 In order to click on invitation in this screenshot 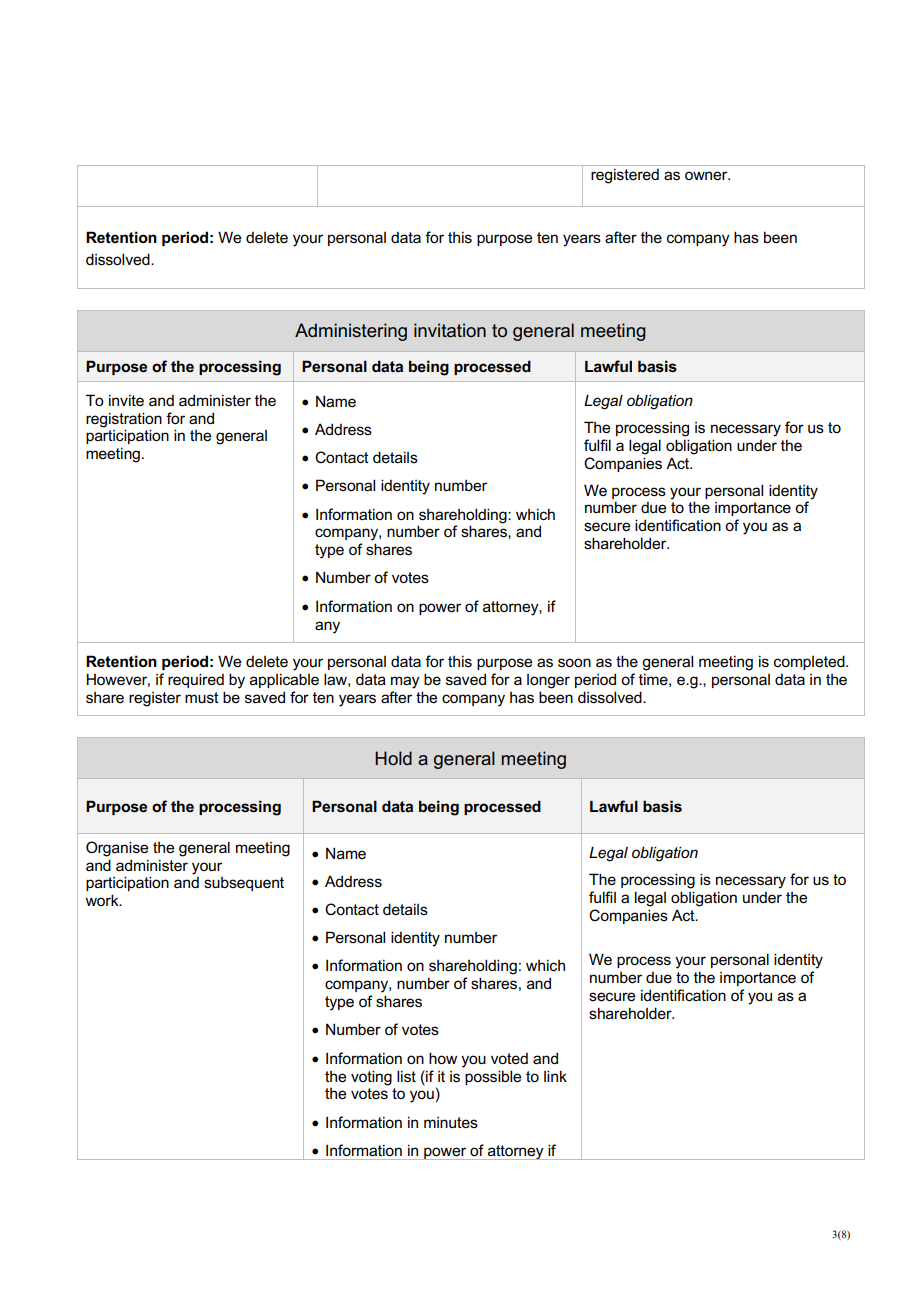, I will do `click(450, 330)`.
